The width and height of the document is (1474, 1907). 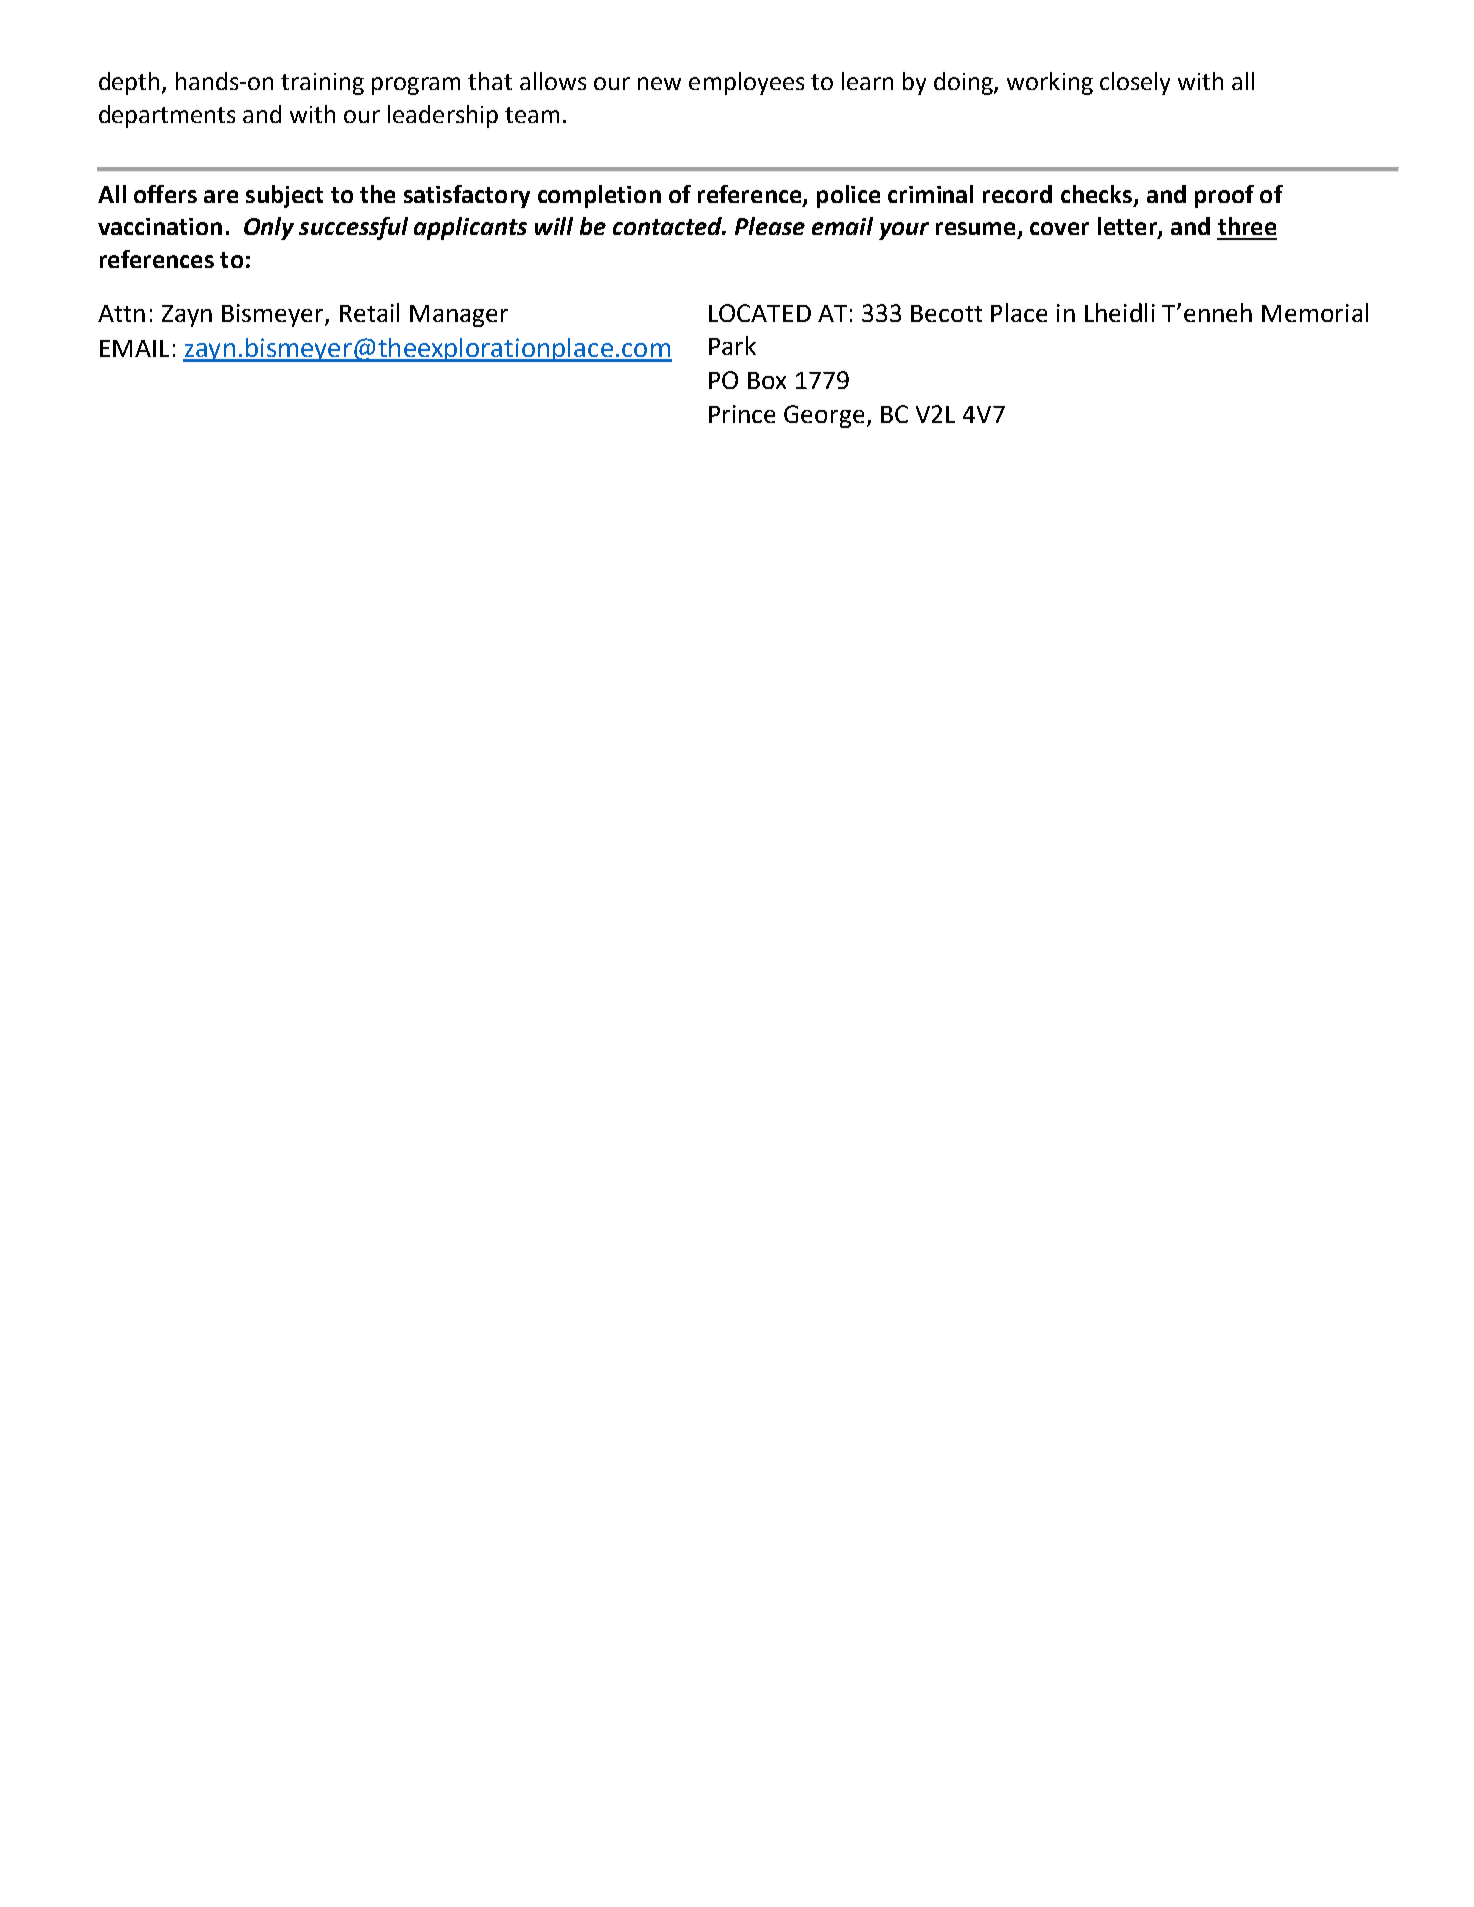 I want to click on LOCATED, so click(x=760, y=313).
